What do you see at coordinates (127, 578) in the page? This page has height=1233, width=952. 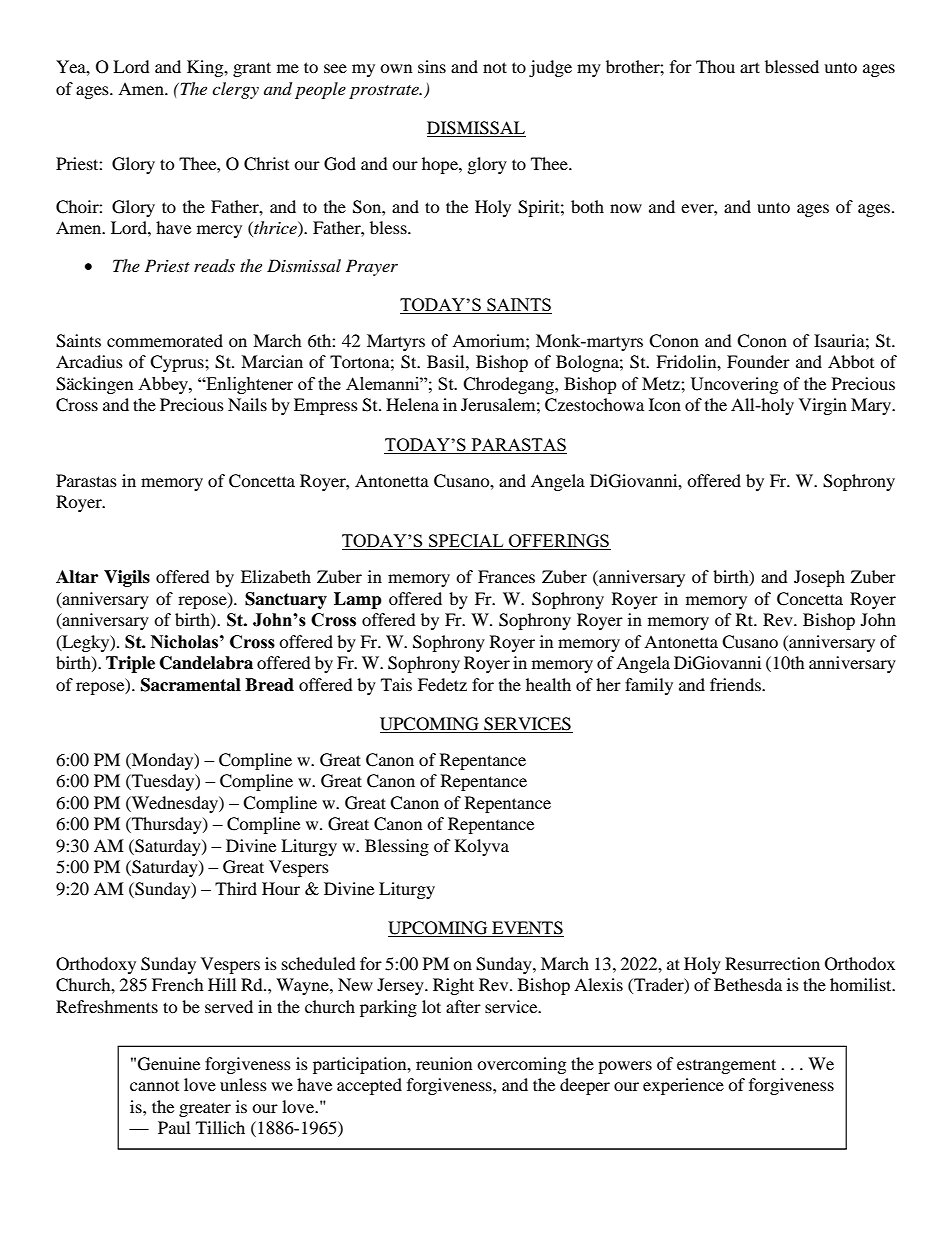 I see `Vigils` at bounding box center [127, 578].
